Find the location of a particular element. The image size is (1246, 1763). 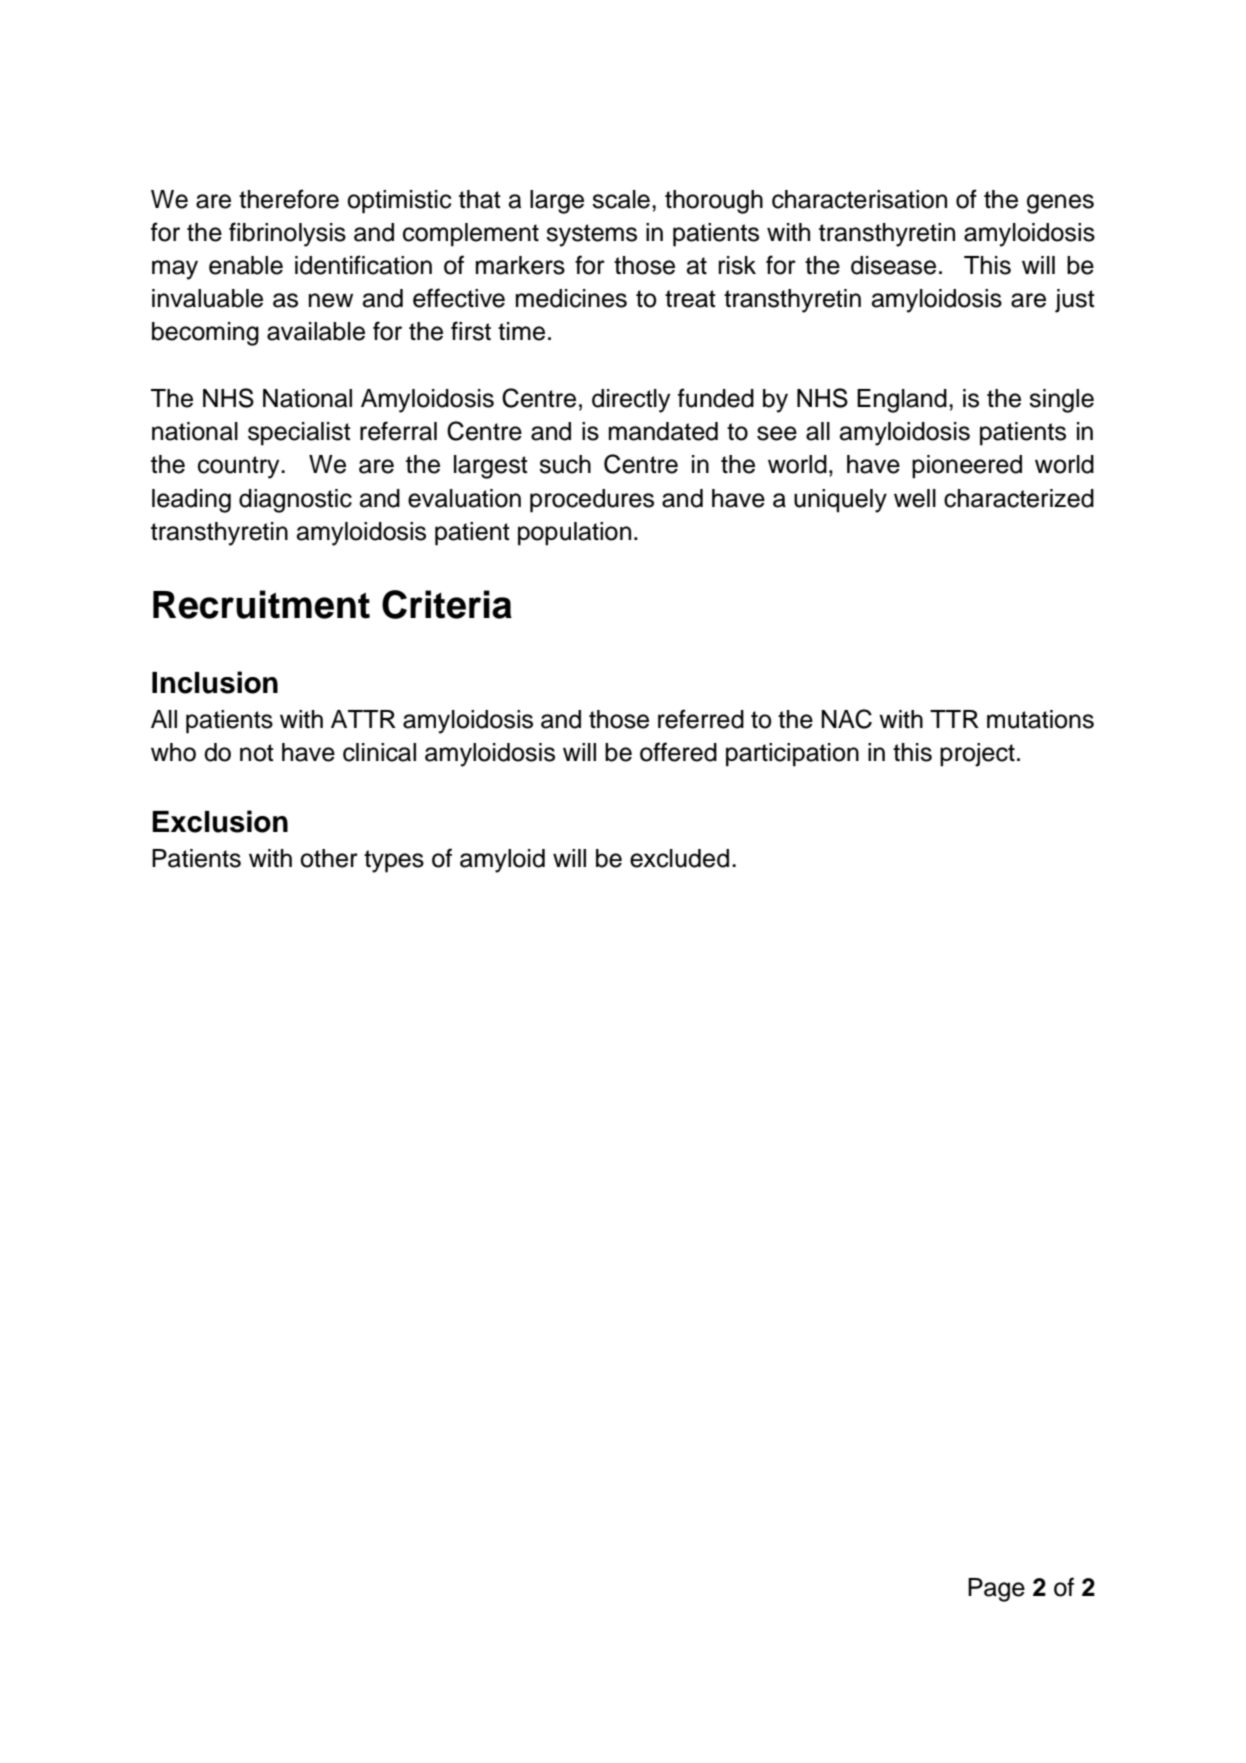

types is located at coordinates (394, 861).
